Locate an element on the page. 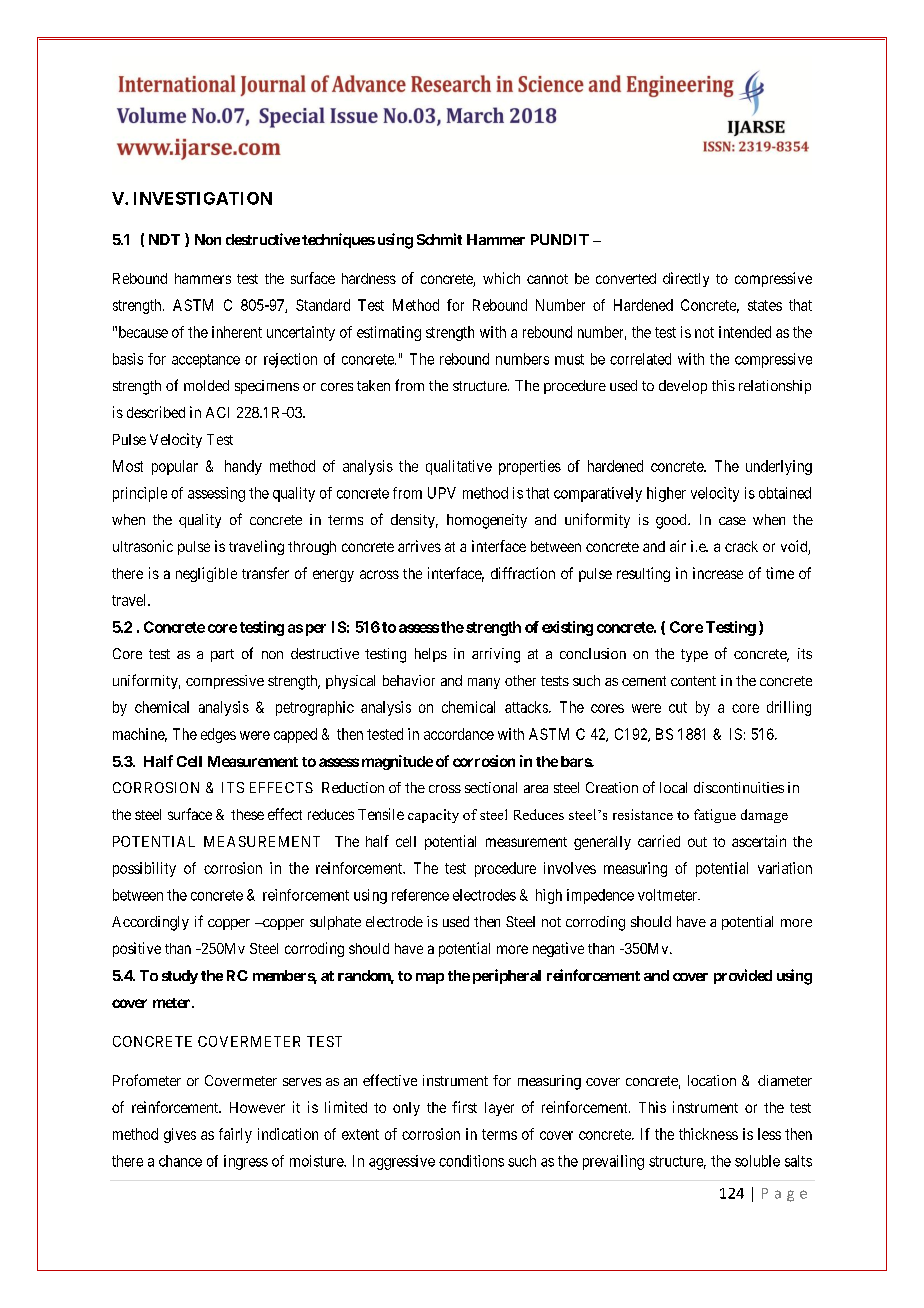 This image has height=1308, width=924. case is located at coordinates (732, 521).
